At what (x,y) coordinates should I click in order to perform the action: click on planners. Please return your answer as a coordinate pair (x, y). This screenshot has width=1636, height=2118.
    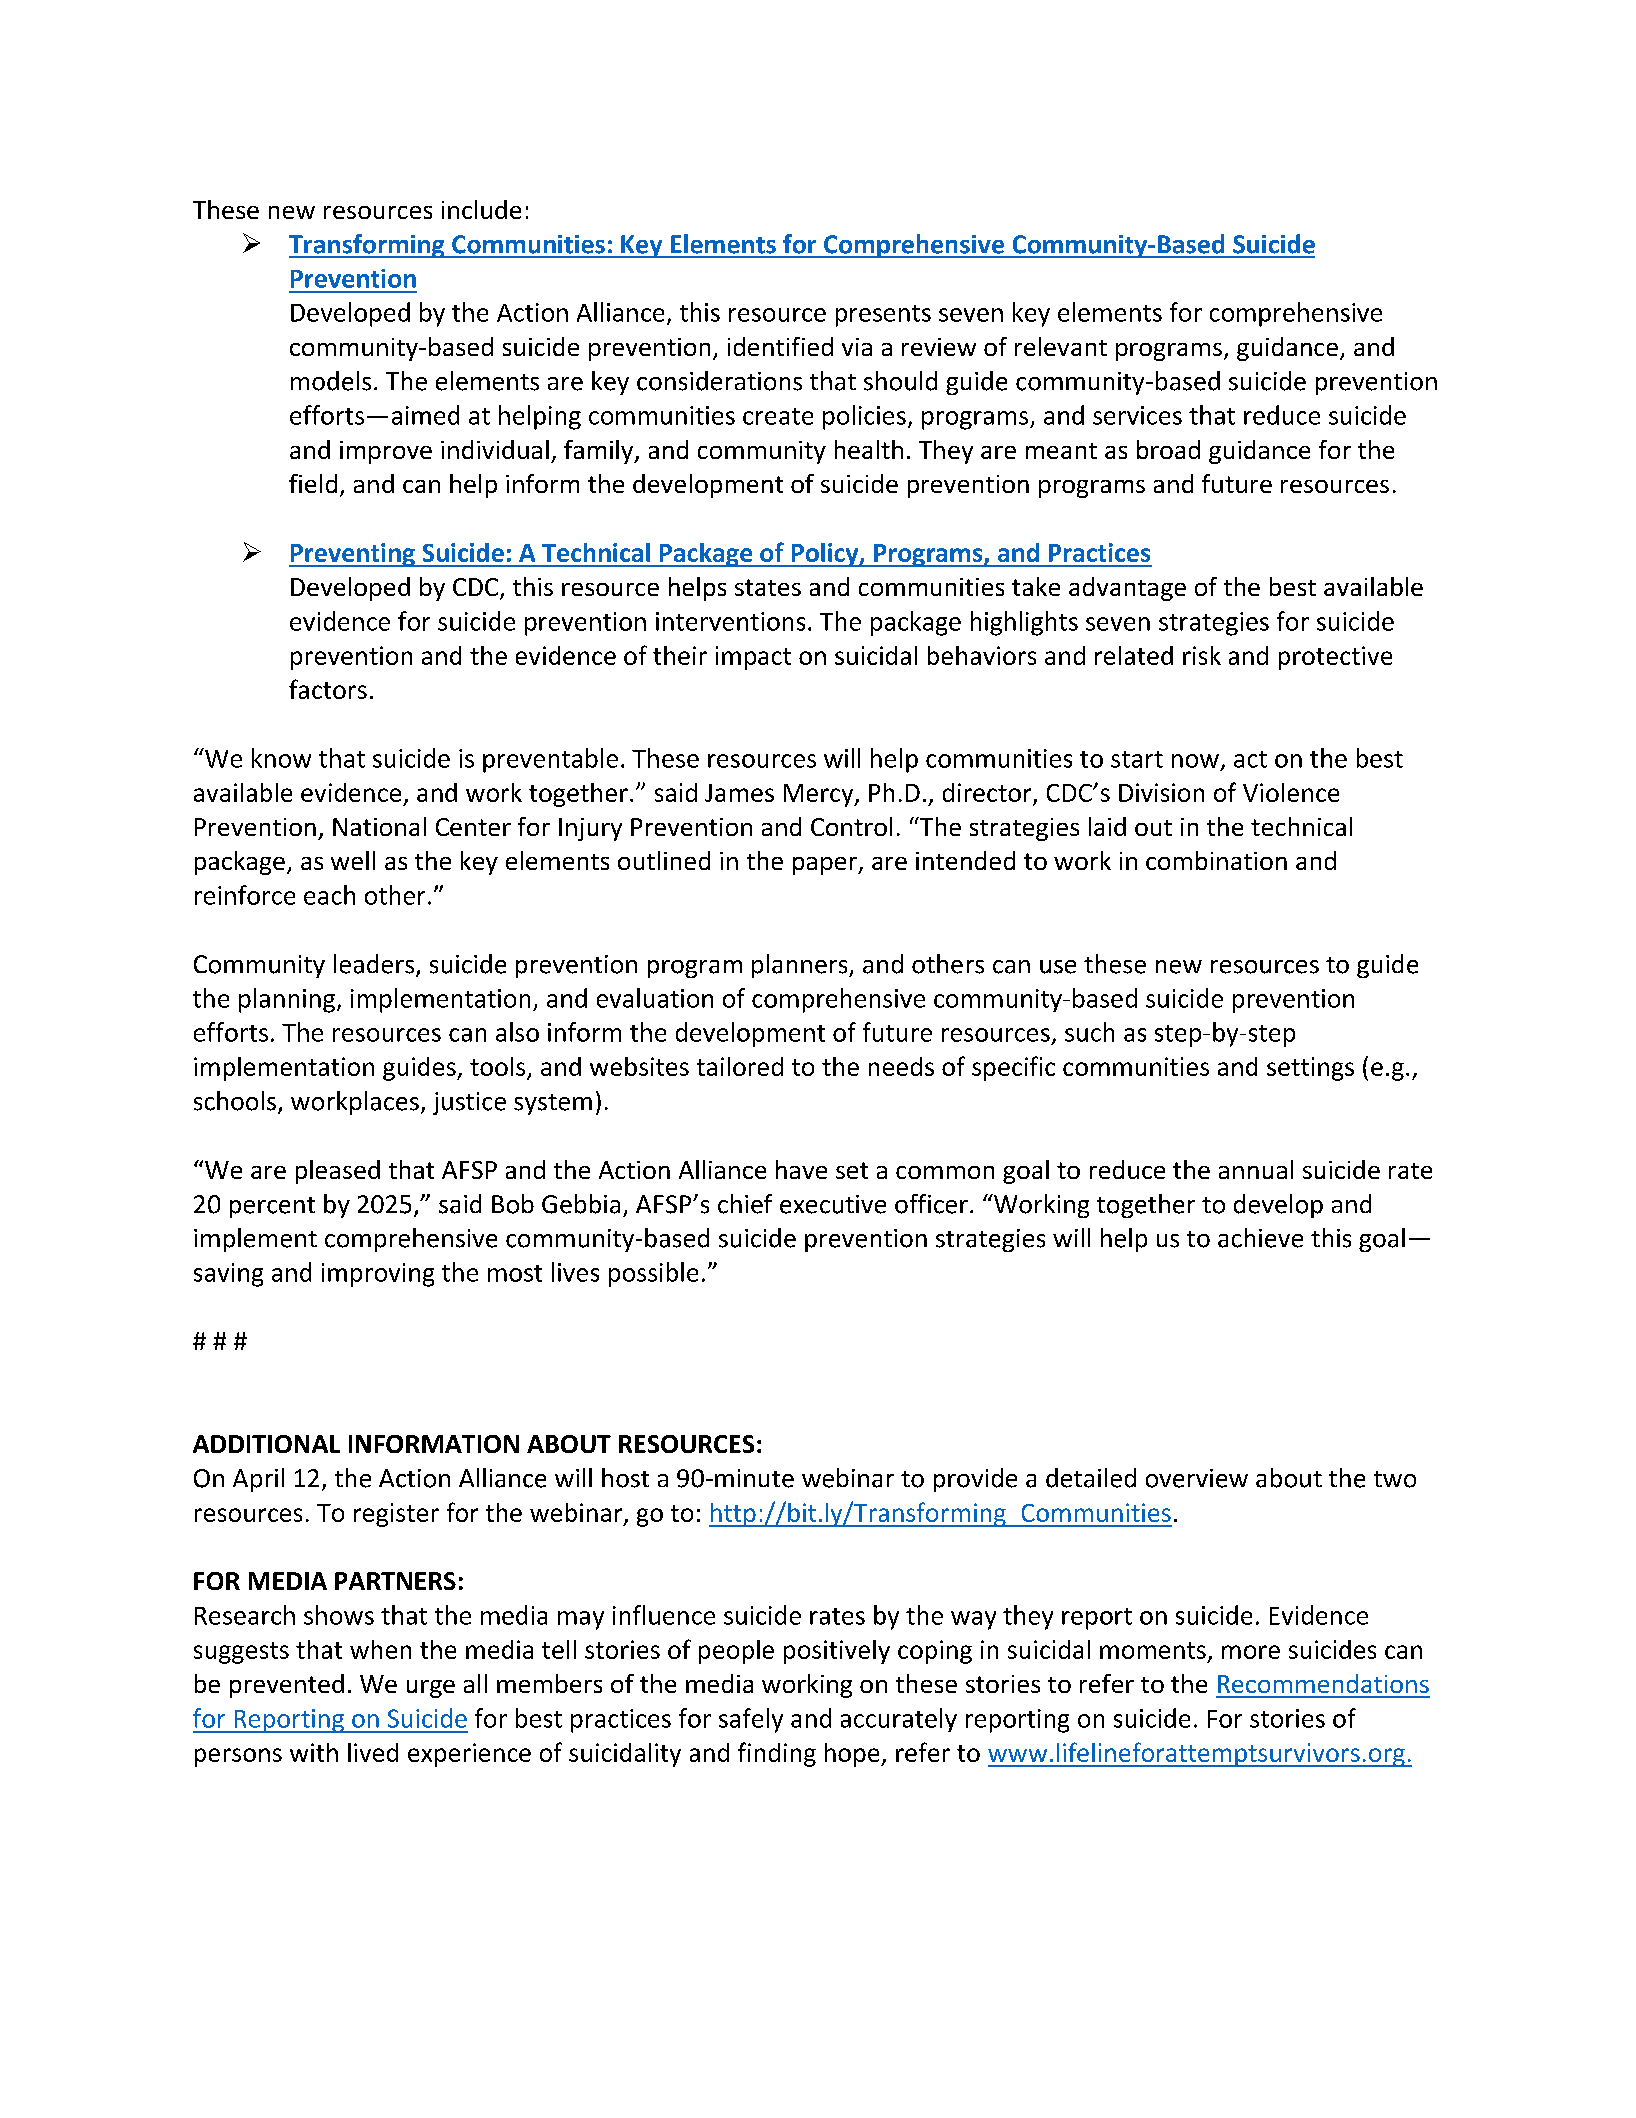
    Looking at the image, I should click on (801, 966).
